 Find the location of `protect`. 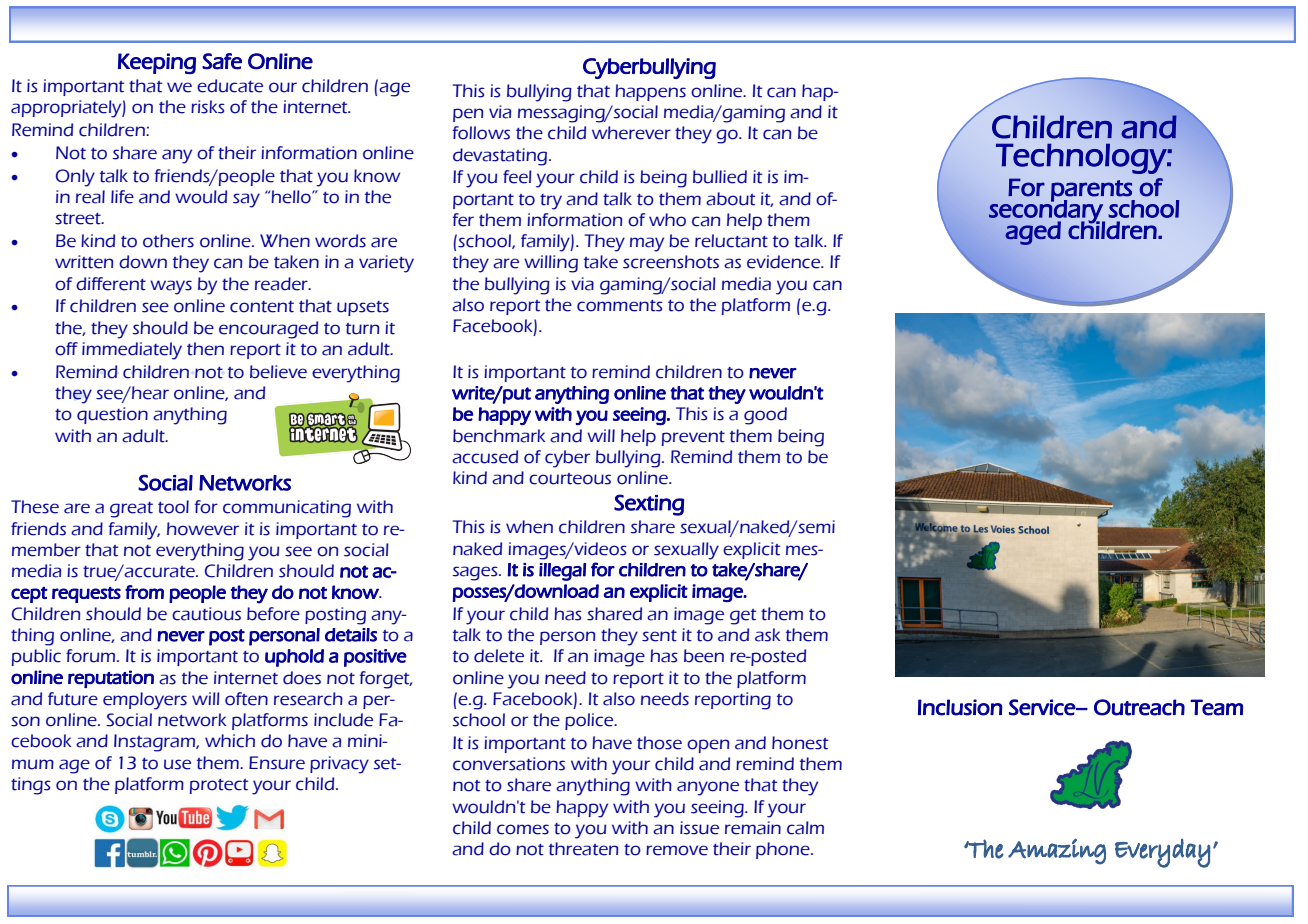

protect is located at coordinates (219, 786).
